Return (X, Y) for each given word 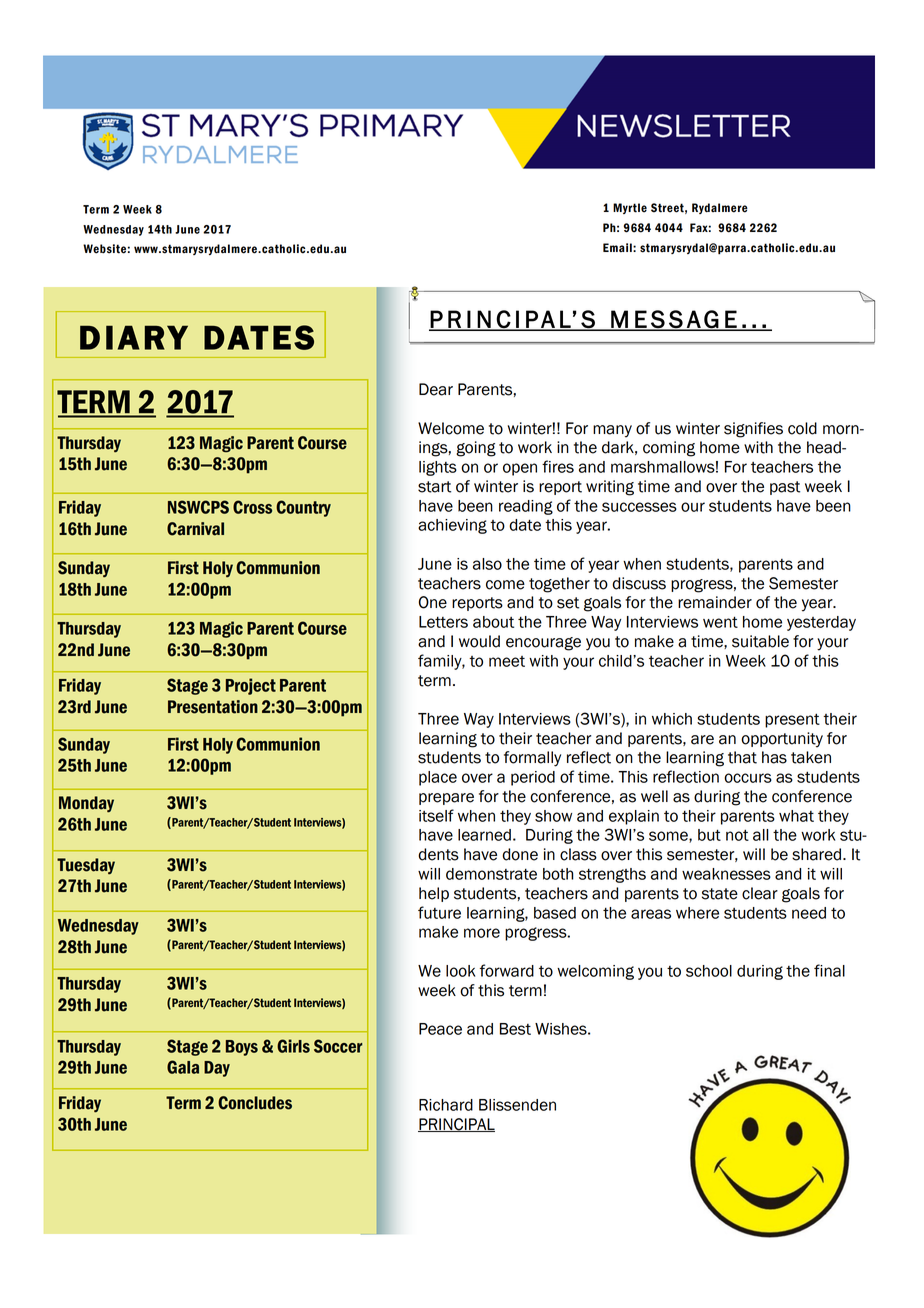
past (785, 488)
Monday (86, 804)
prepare (446, 799)
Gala (183, 1067)
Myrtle (630, 208)
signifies (753, 430)
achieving (452, 526)
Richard (446, 1105)
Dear (436, 389)
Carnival (195, 529)
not (737, 835)
